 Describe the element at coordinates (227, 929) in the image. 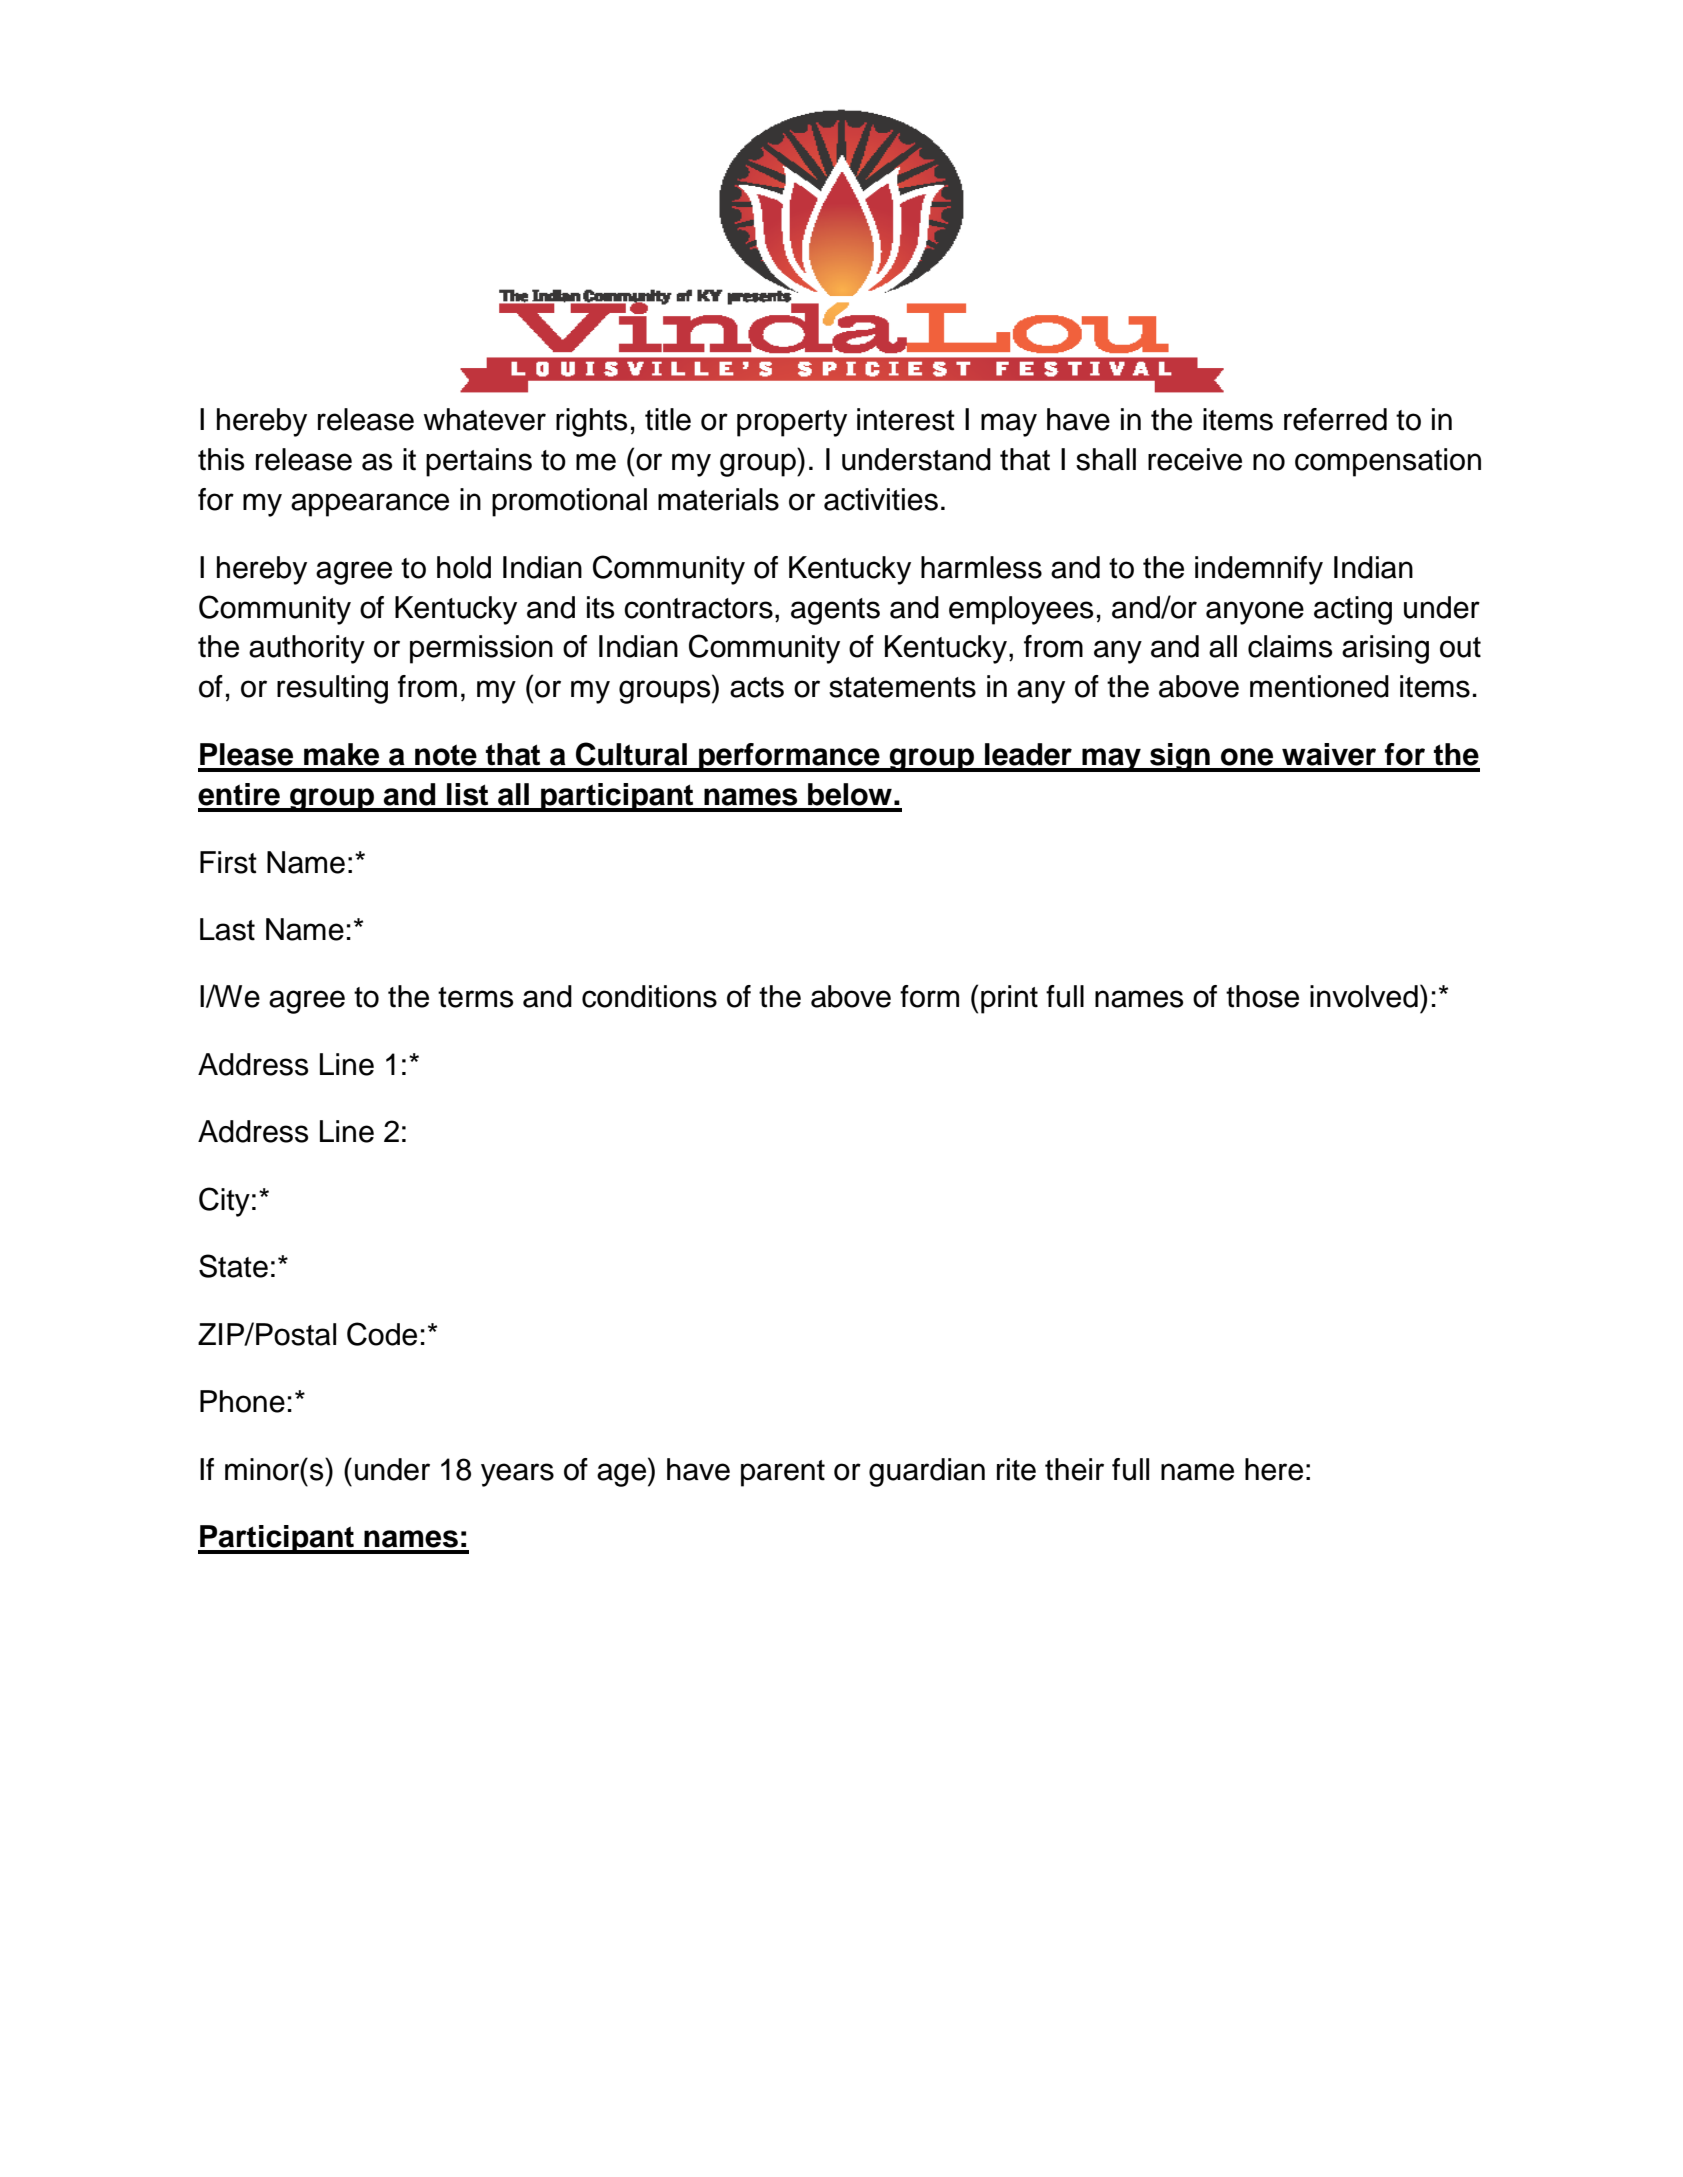

I see `Last` at that location.
